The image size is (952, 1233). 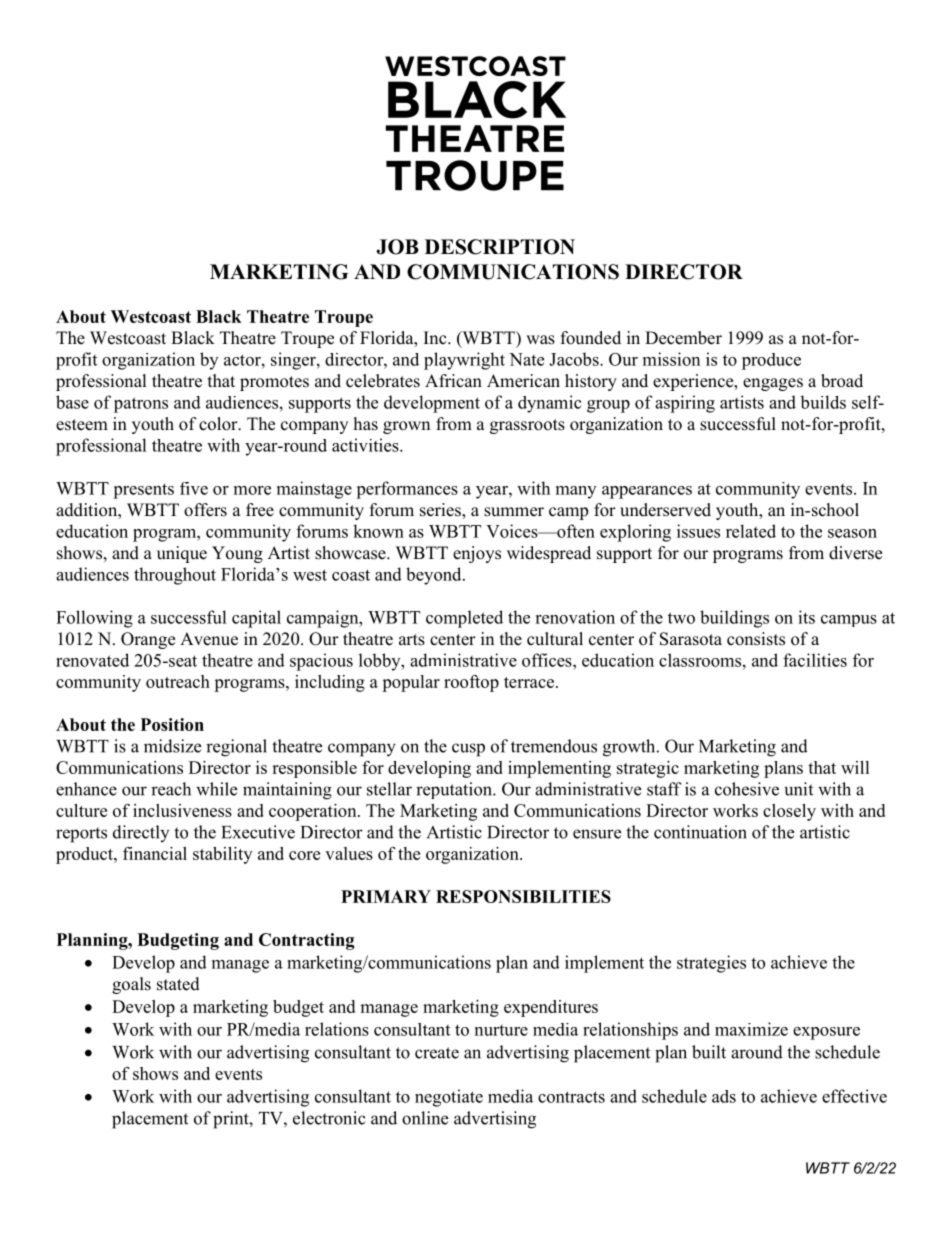 I want to click on enjoys, so click(x=477, y=554).
